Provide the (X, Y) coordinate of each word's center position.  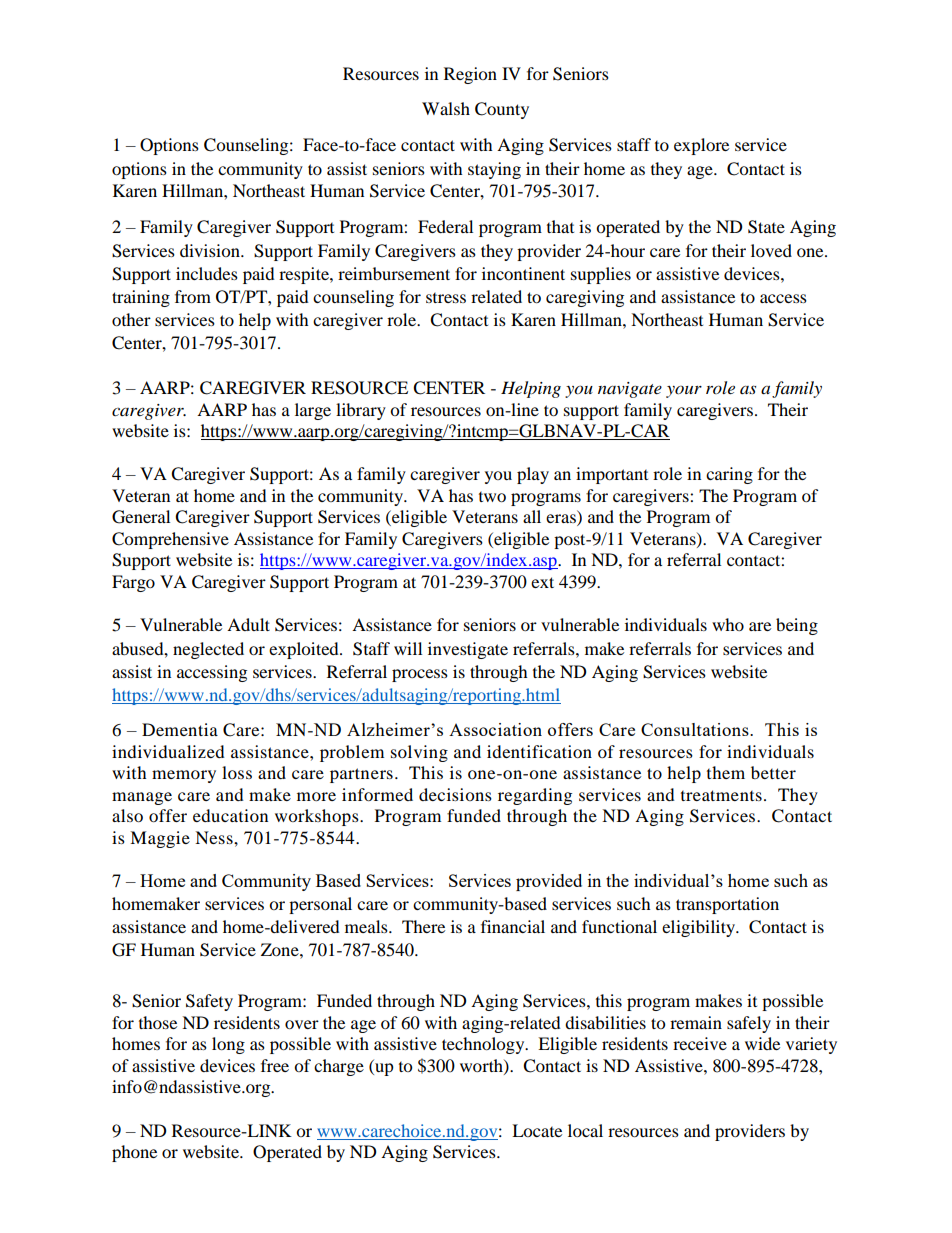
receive (700, 1043)
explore (701, 146)
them (726, 772)
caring (729, 475)
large (313, 411)
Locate (537, 1130)
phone (134, 1153)
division (211, 250)
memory (184, 776)
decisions (455, 794)
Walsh (446, 108)
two (492, 497)
